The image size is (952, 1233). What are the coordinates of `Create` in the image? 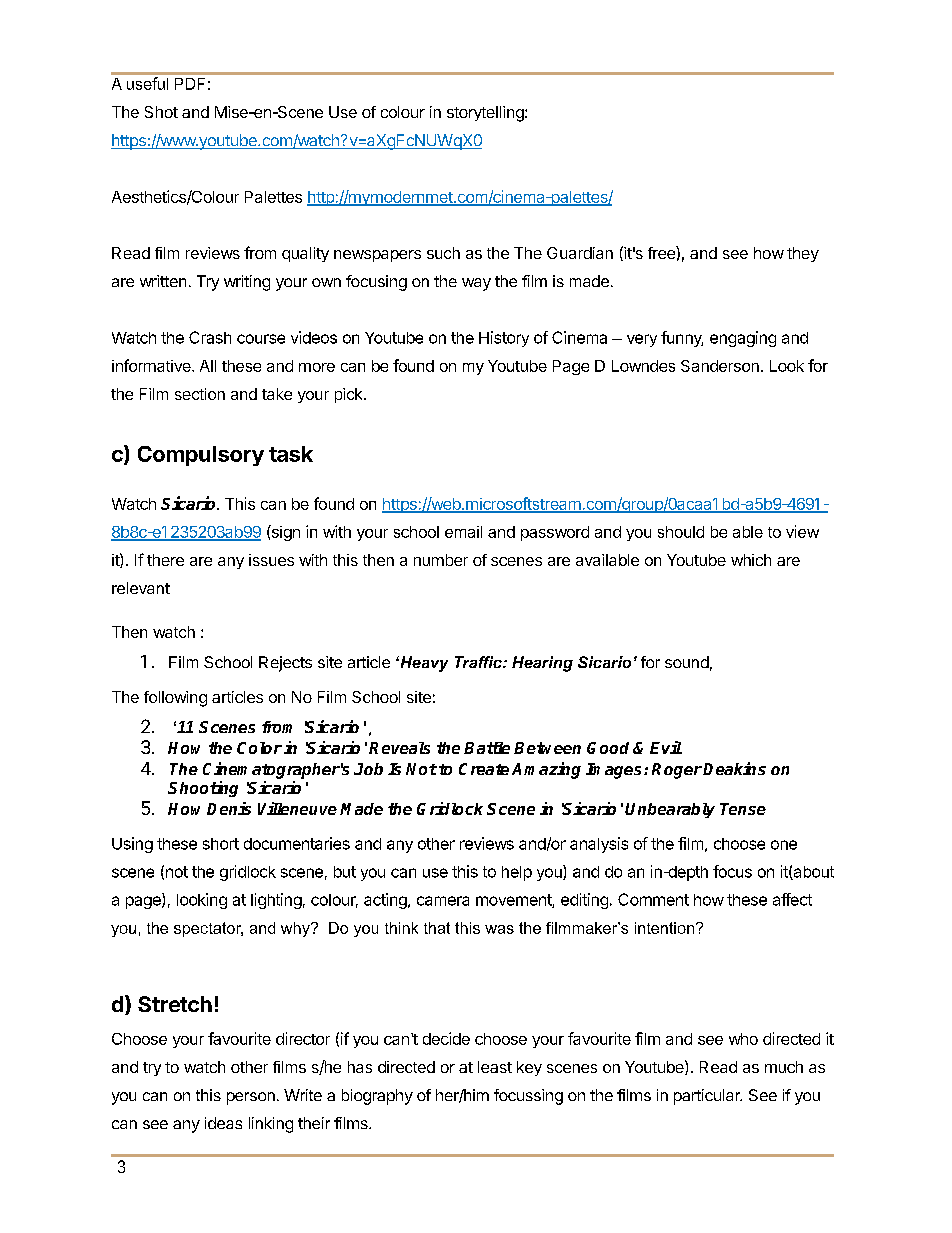 It's located at (484, 769).
